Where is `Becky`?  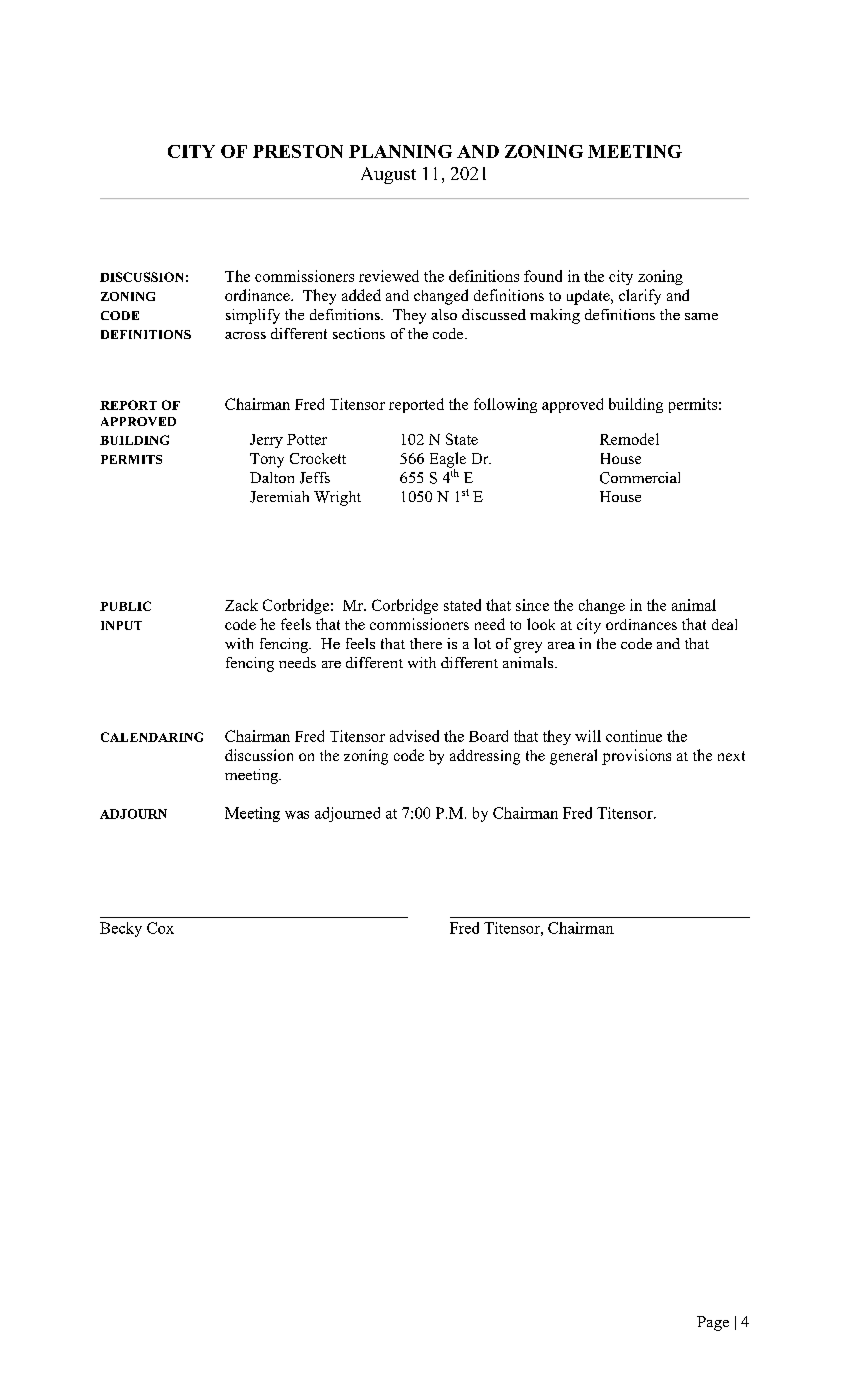
Becky is located at coordinates (121, 929).
